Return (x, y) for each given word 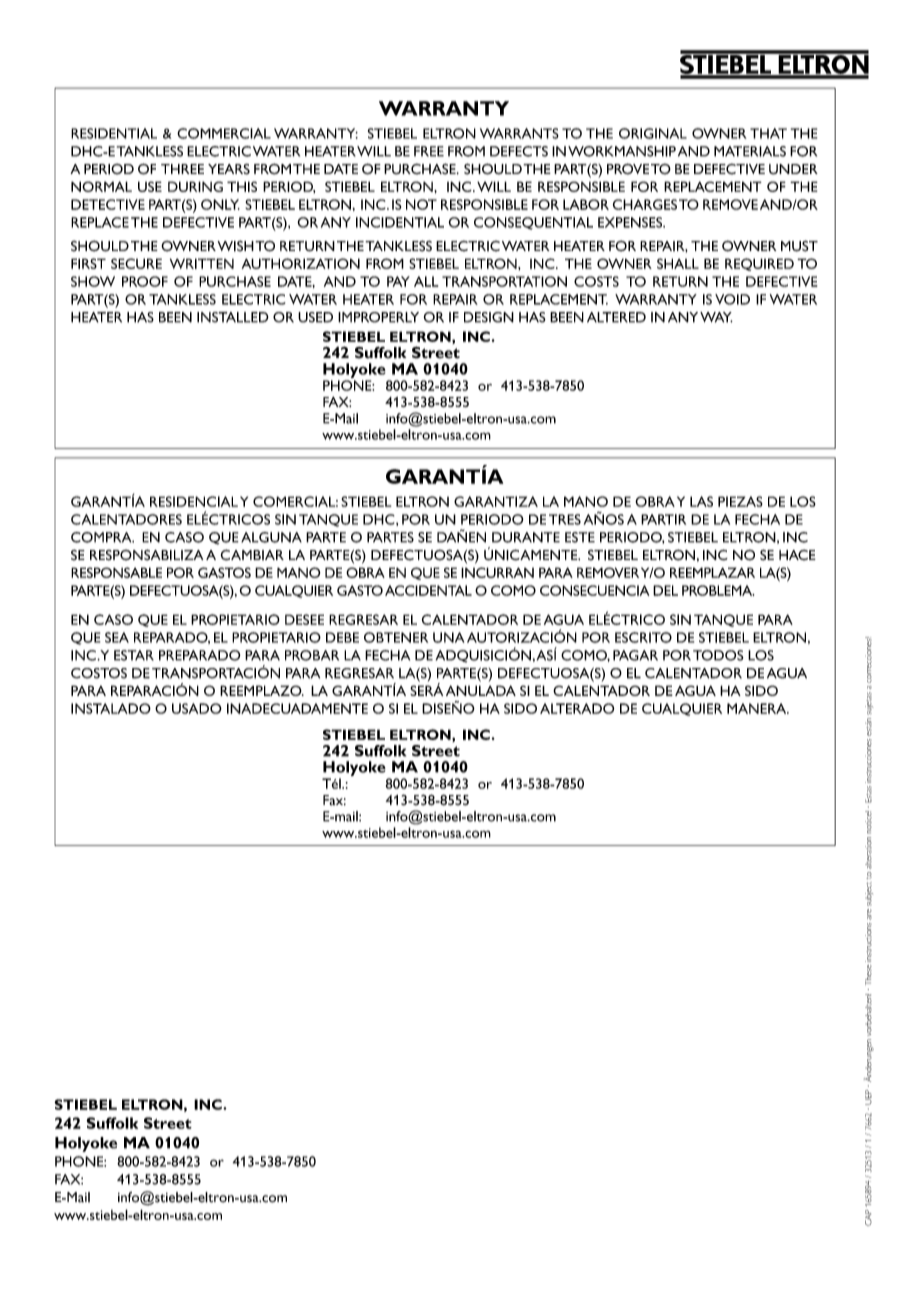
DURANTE (526, 537)
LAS (701, 501)
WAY (716, 317)
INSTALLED (233, 317)
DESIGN (489, 317)
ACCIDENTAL (428, 590)
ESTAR (134, 655)
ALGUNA (271, 537)
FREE (429, 151)
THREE (182, 169)
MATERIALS (750, 151)
